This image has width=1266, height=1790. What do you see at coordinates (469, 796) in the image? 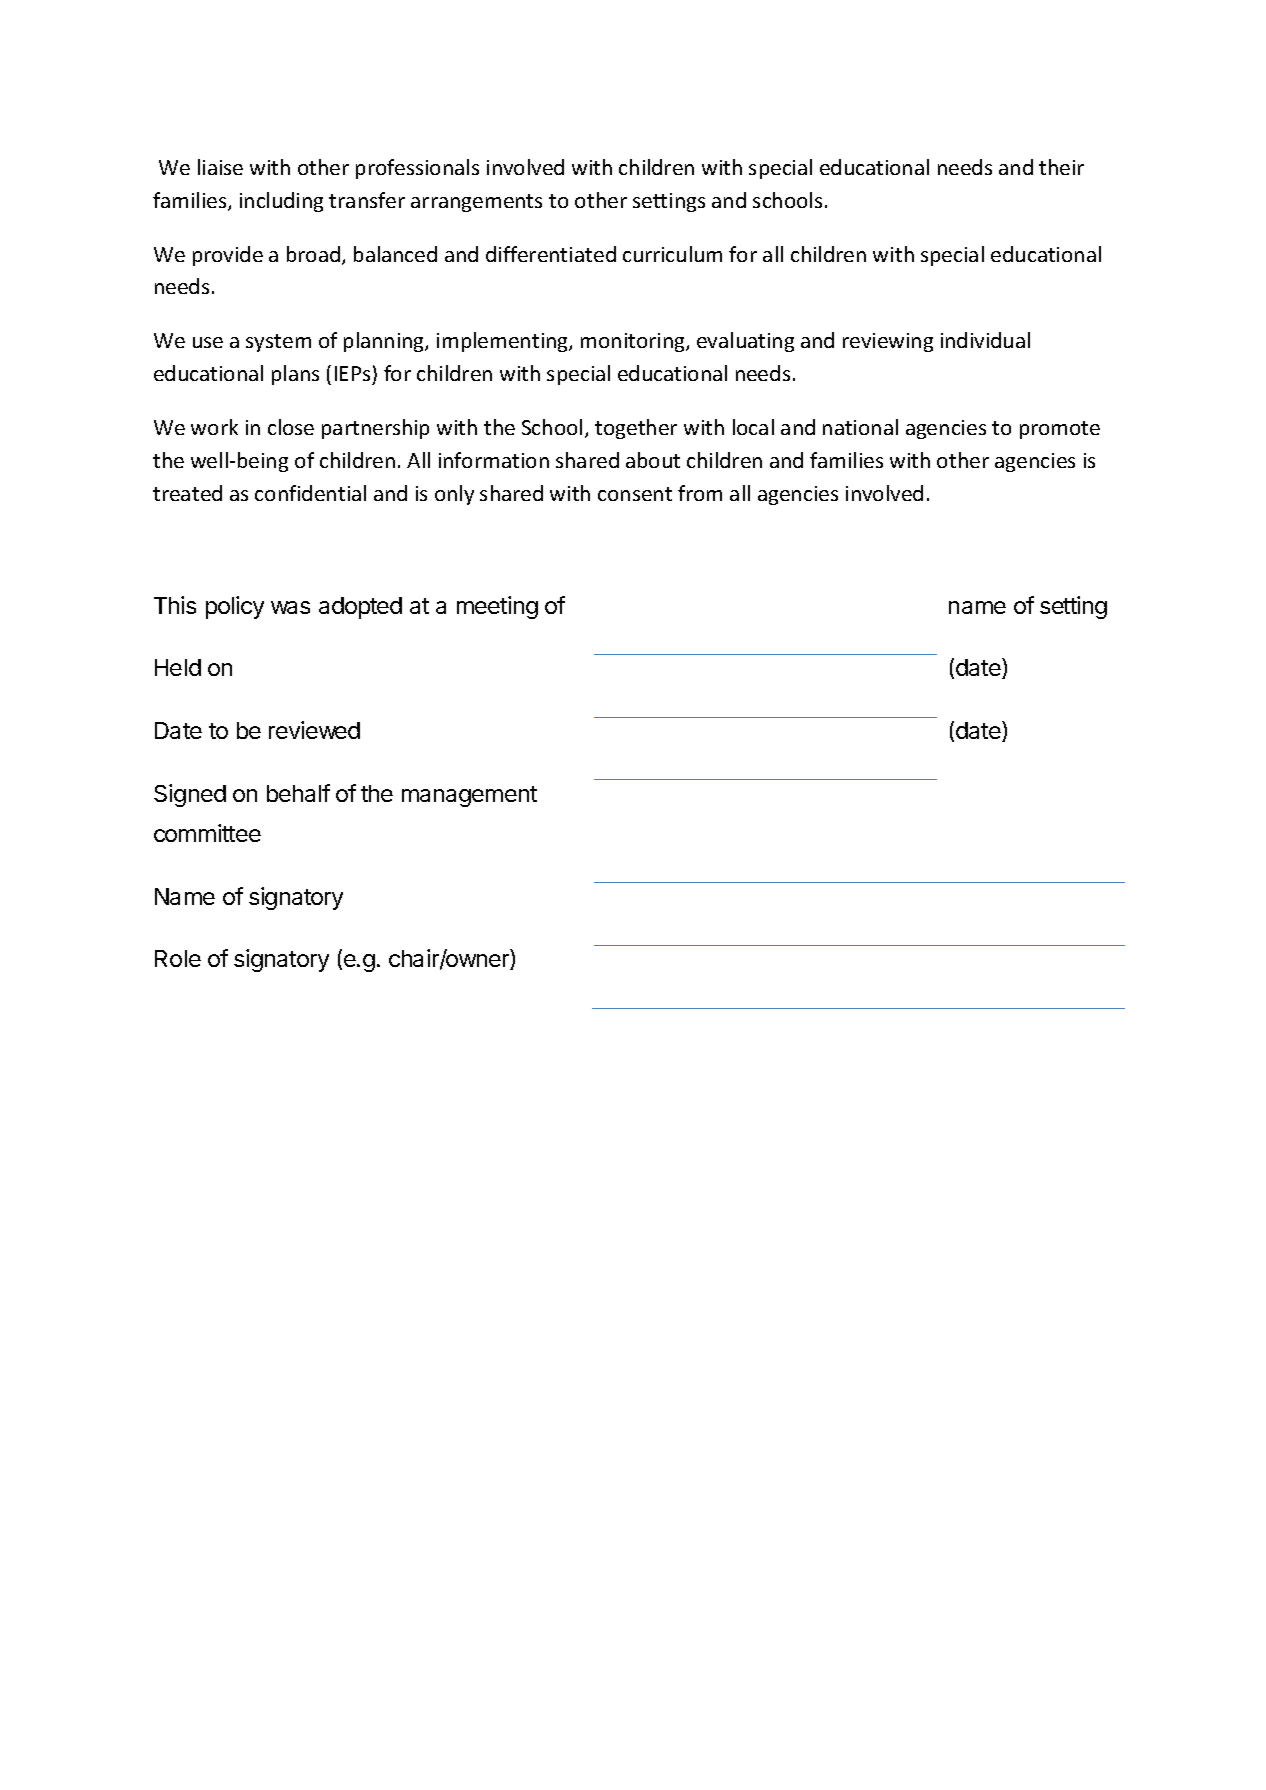
I see `management` at bounding box center [469, 796].
